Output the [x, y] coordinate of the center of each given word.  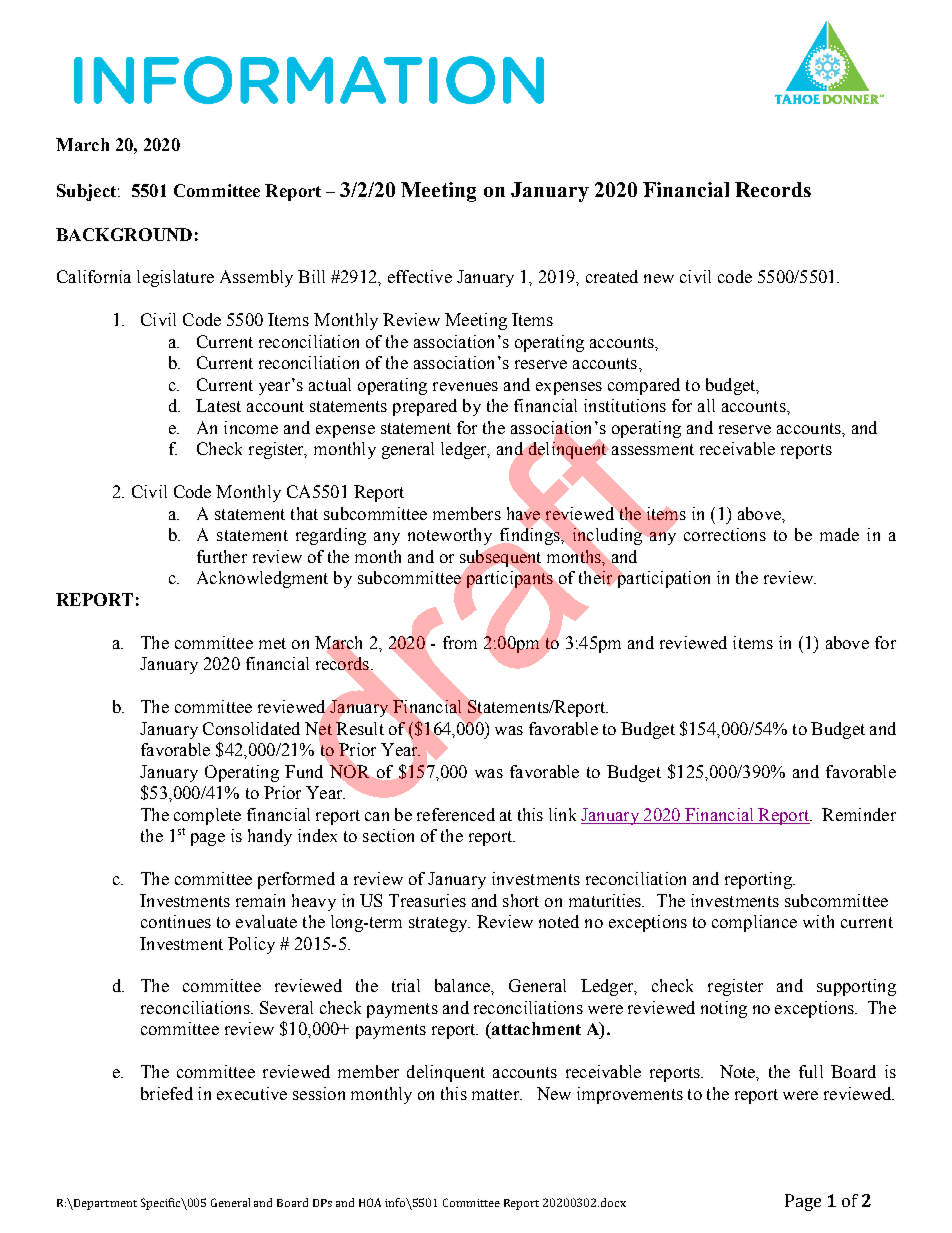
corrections [725, 534]
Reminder [859, 814]
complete [207, 816]
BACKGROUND [124, 234]
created [612, 276]
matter [496, 1094]
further [222, 556]
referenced [456, 814]
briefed [167, 1093]
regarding [331, 536]
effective [420, 276]
